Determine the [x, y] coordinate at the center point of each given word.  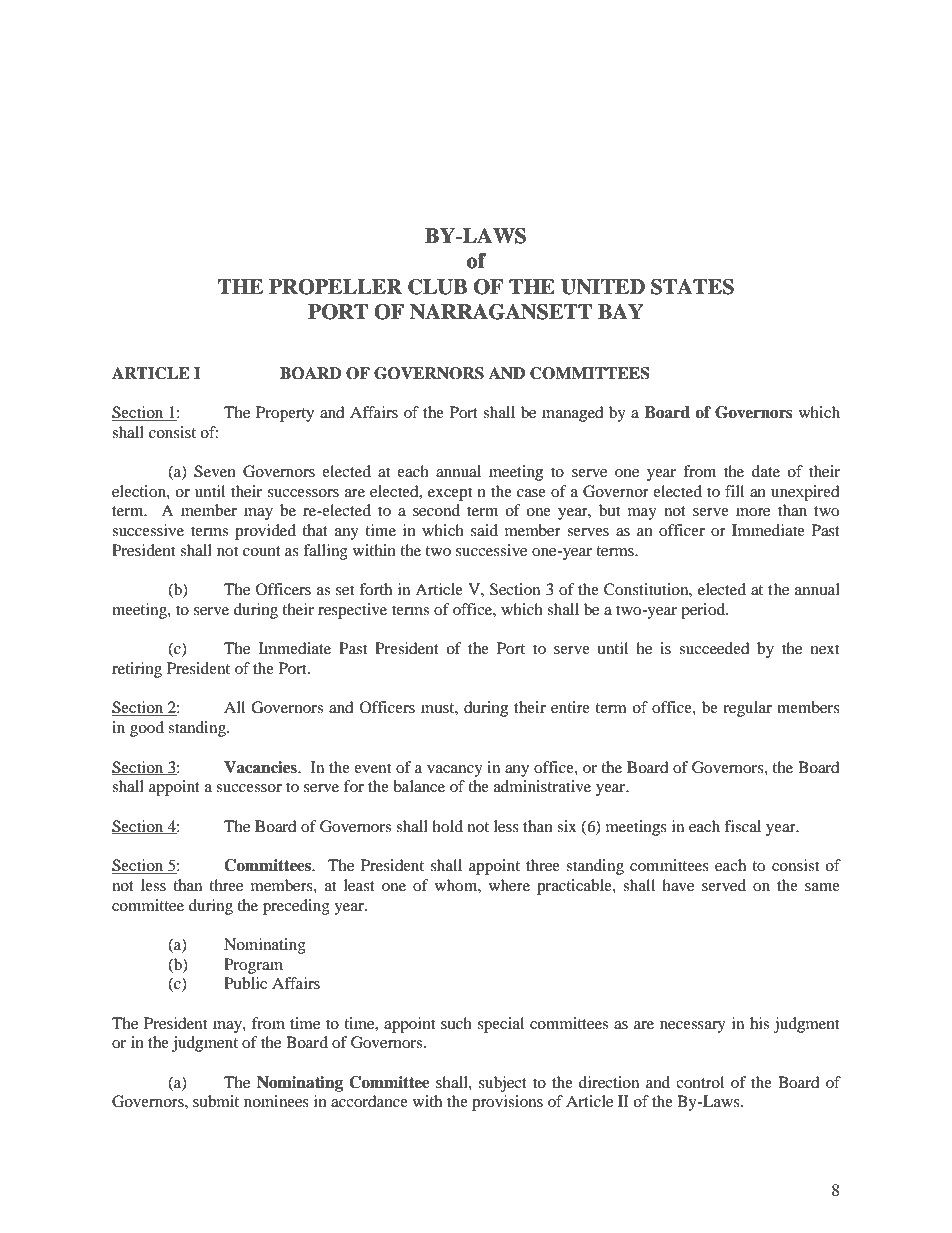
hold [447, 826]
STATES [692, 287]
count [262, 551]
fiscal [742, 826]
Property [285, 414]
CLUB [437, 287]
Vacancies [261, 767]
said [484, 530]
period [704, 611]
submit [216, 1101]
